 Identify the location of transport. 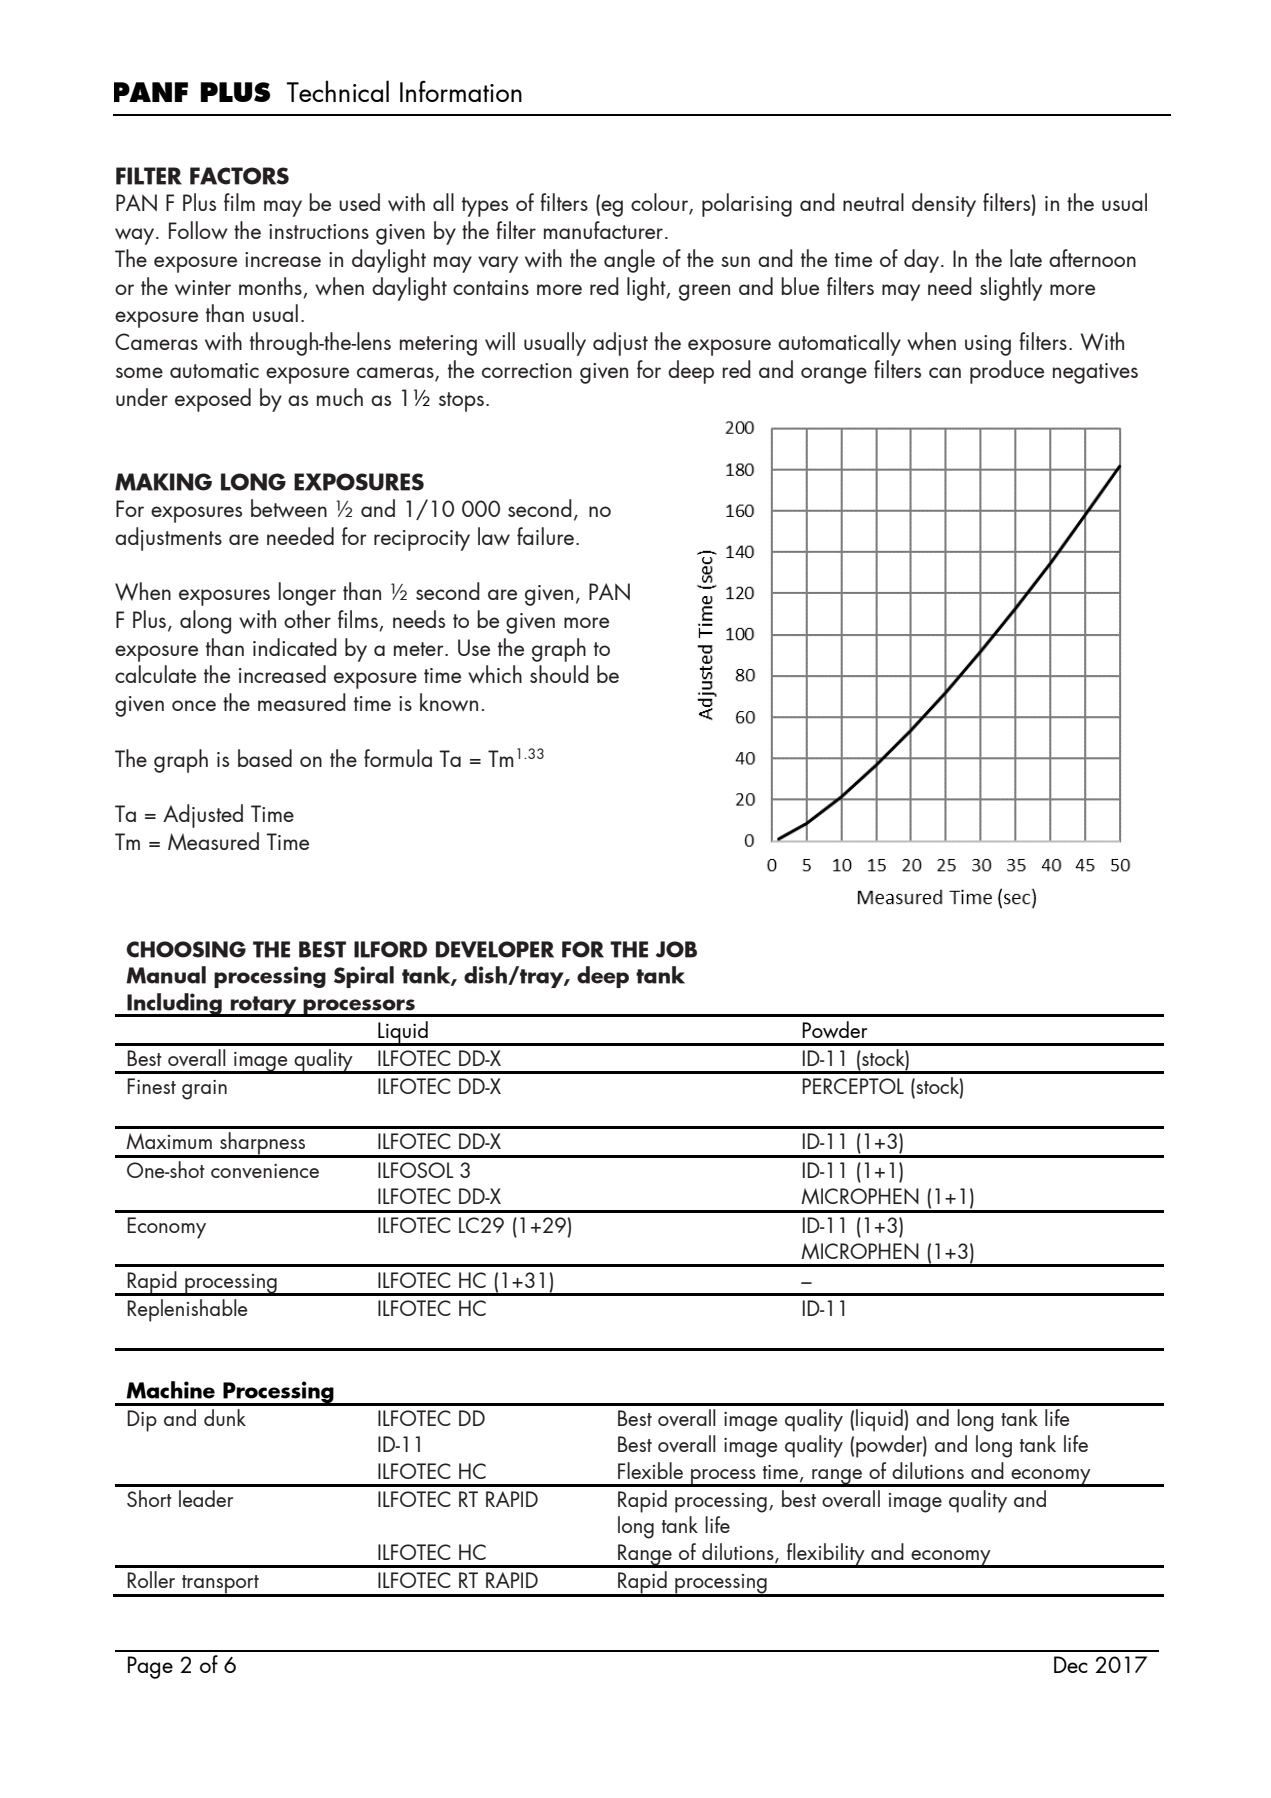
(220, 1585).
